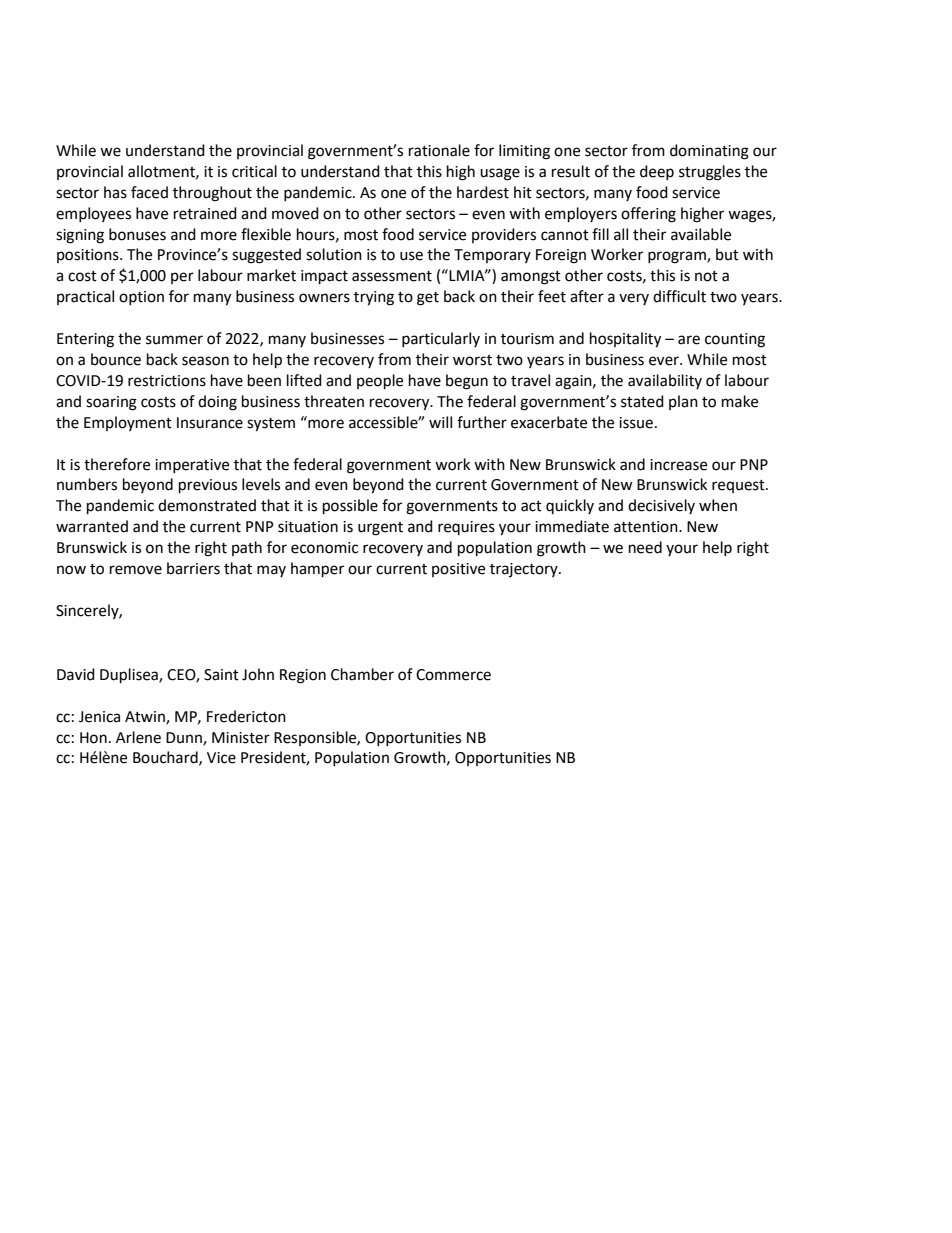 The height and width of the document is (1233, 952). Describe the element at coordinates (439, 150) in the document. I see `rationale` at that location.
